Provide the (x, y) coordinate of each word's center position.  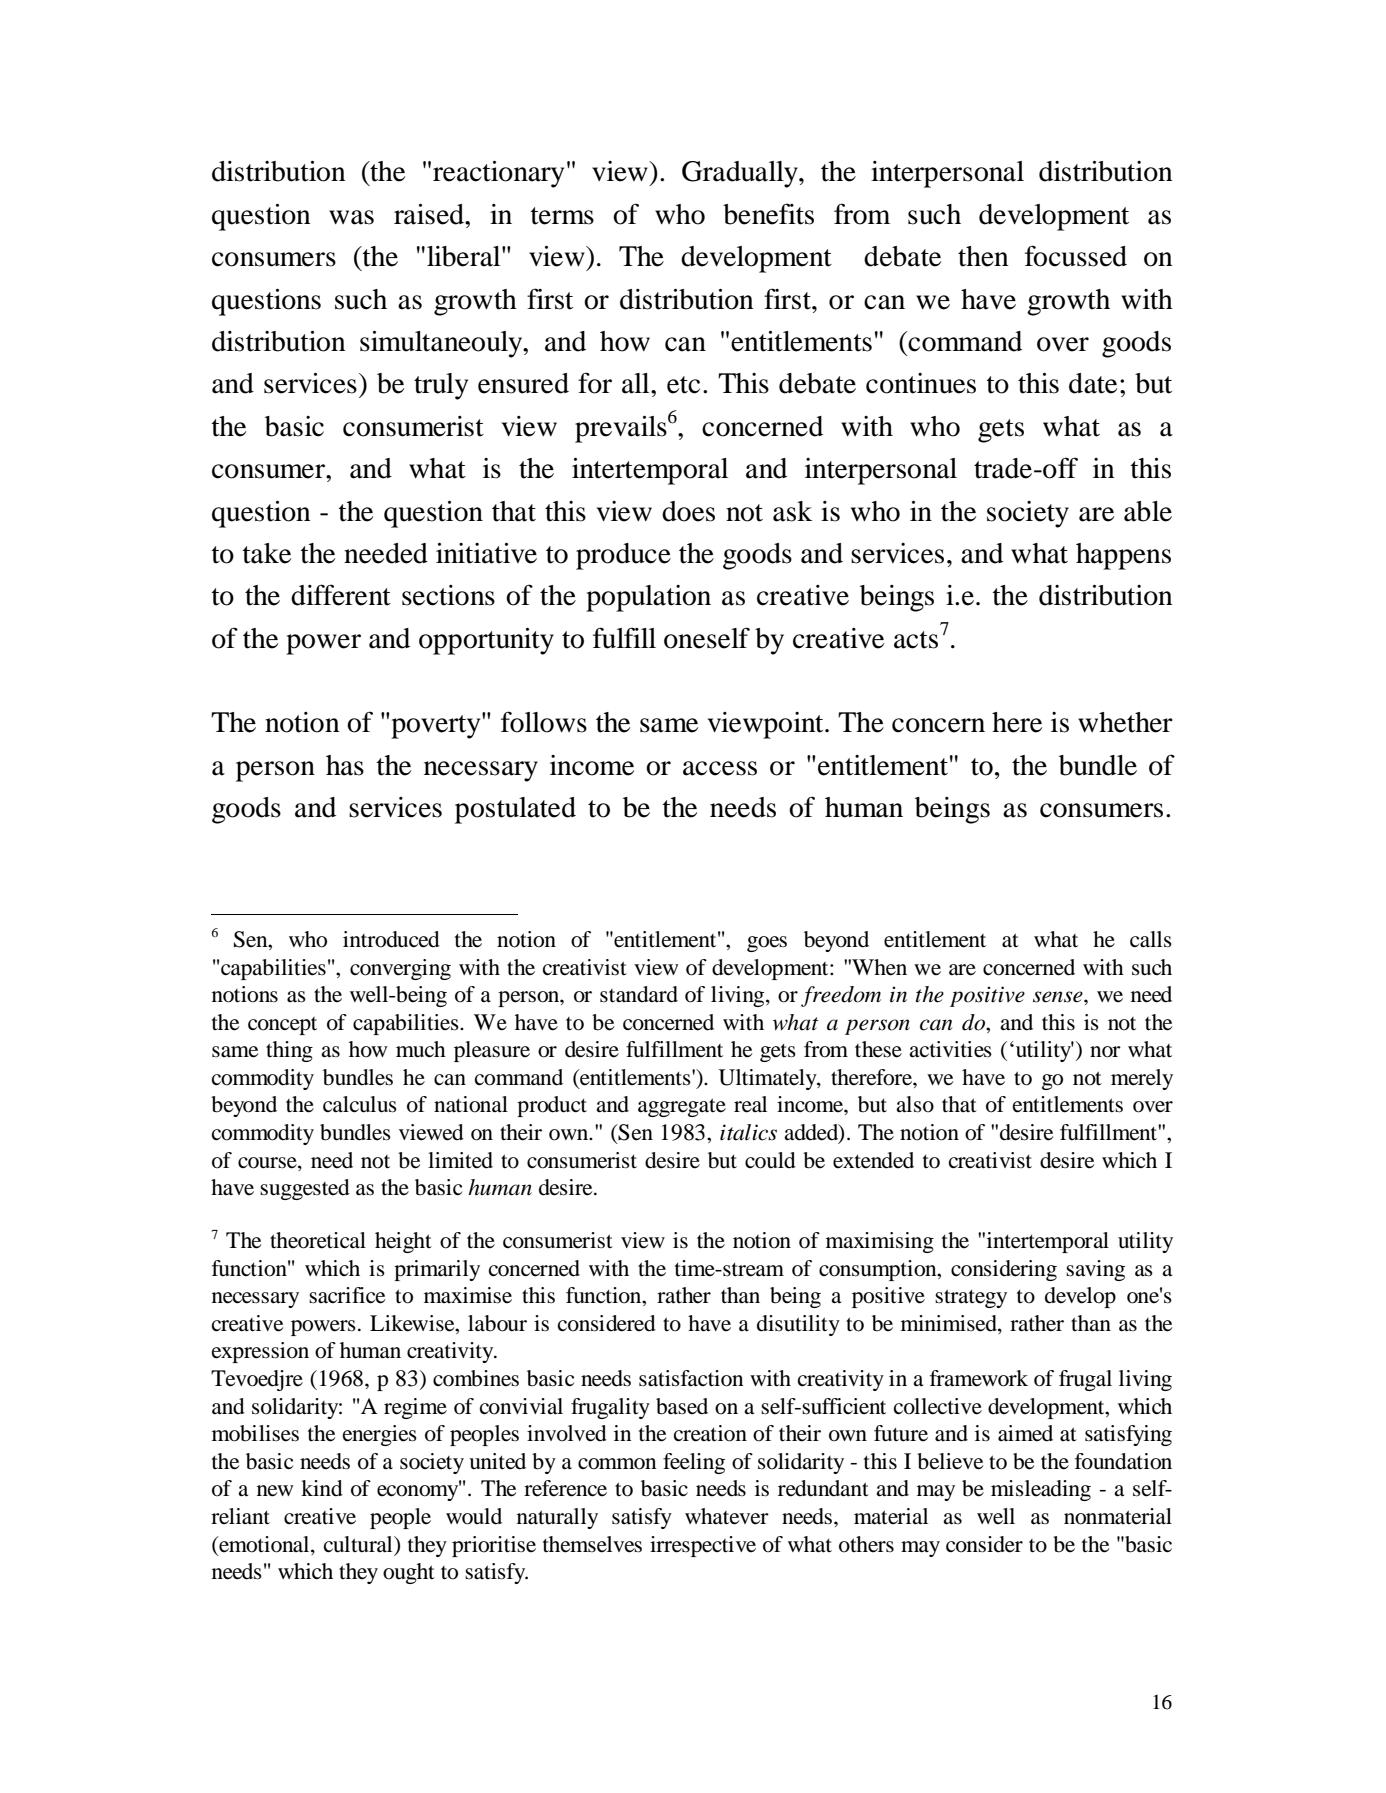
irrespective (703, 1546)
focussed (1076, 256)
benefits (768, 214)
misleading (1041, 1490)
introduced (391, 939)
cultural (359, 1544)
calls (1151, 939)
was (351, 217)
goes (767, 944)
